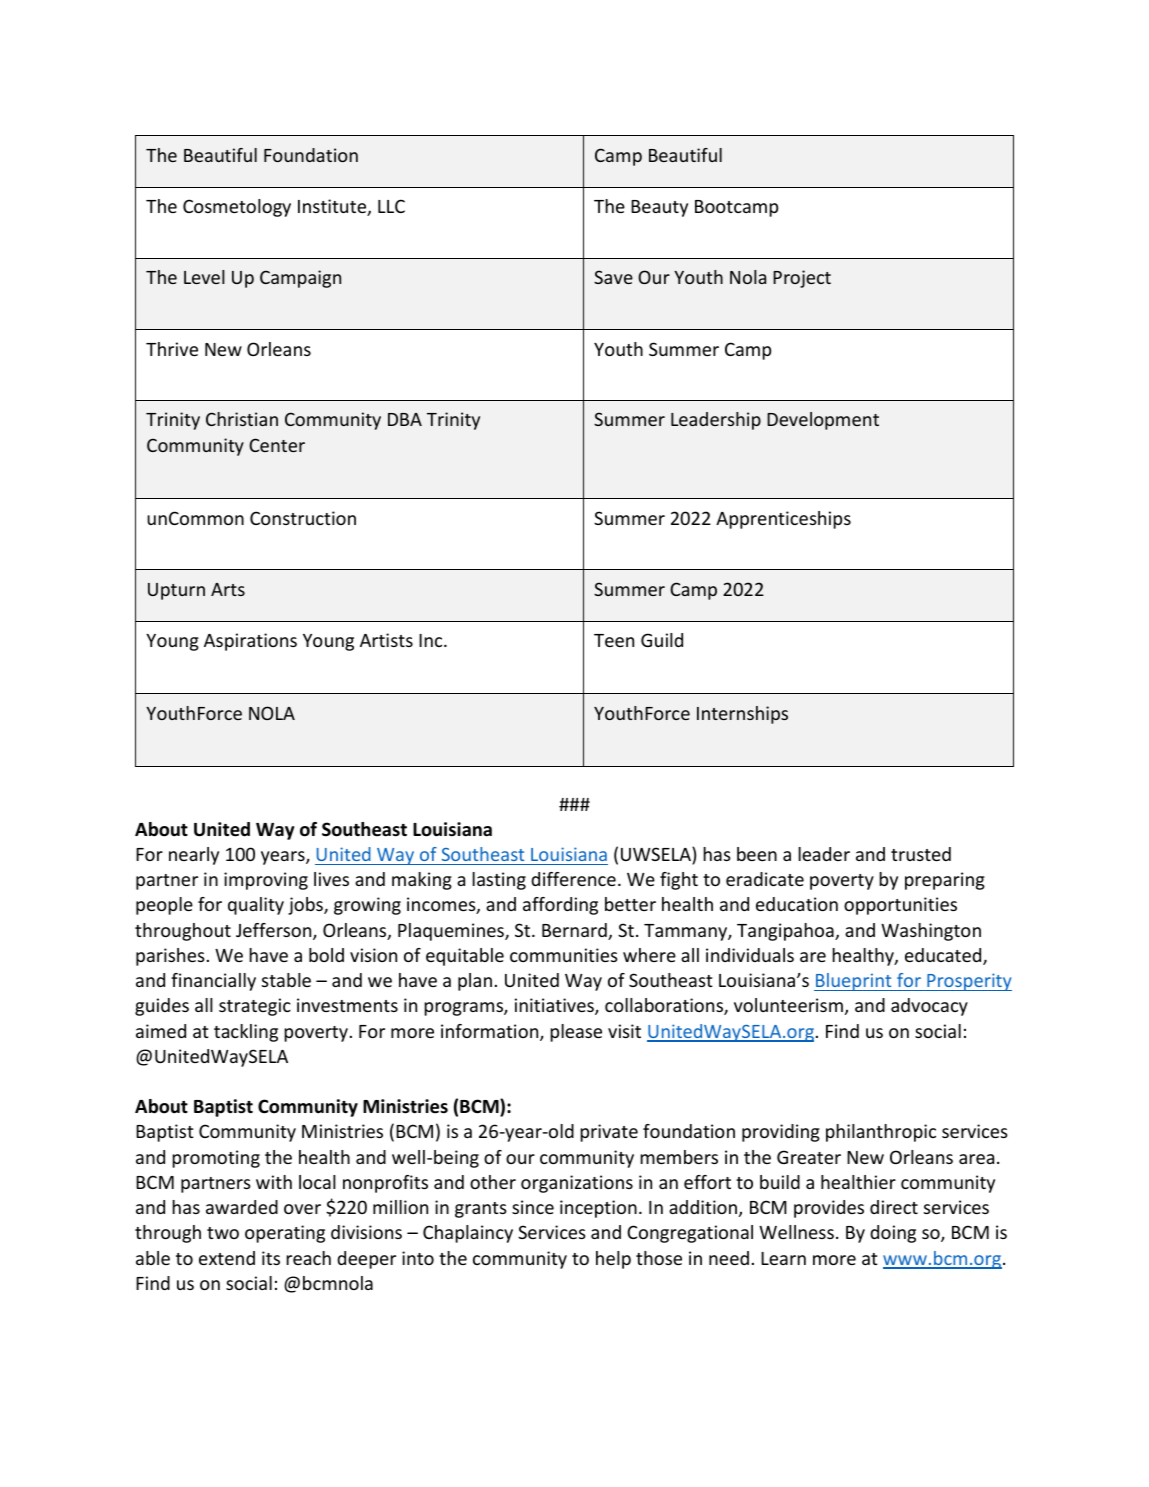  Describe the element at coordinates (285, 1234) in the document. I see `operating` at that location.
